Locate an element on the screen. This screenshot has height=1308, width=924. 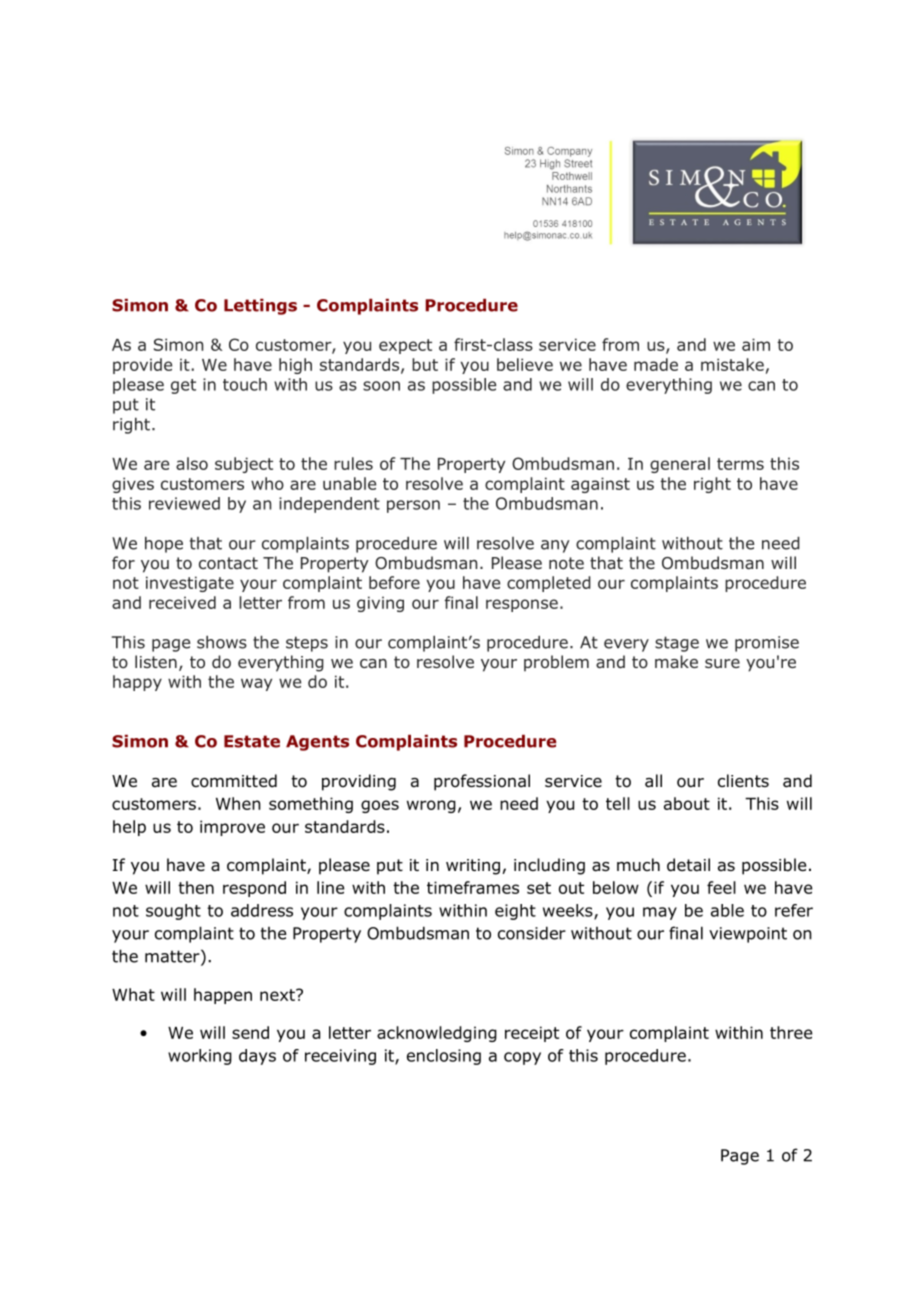
professional is located at coordinates (482, 782).
